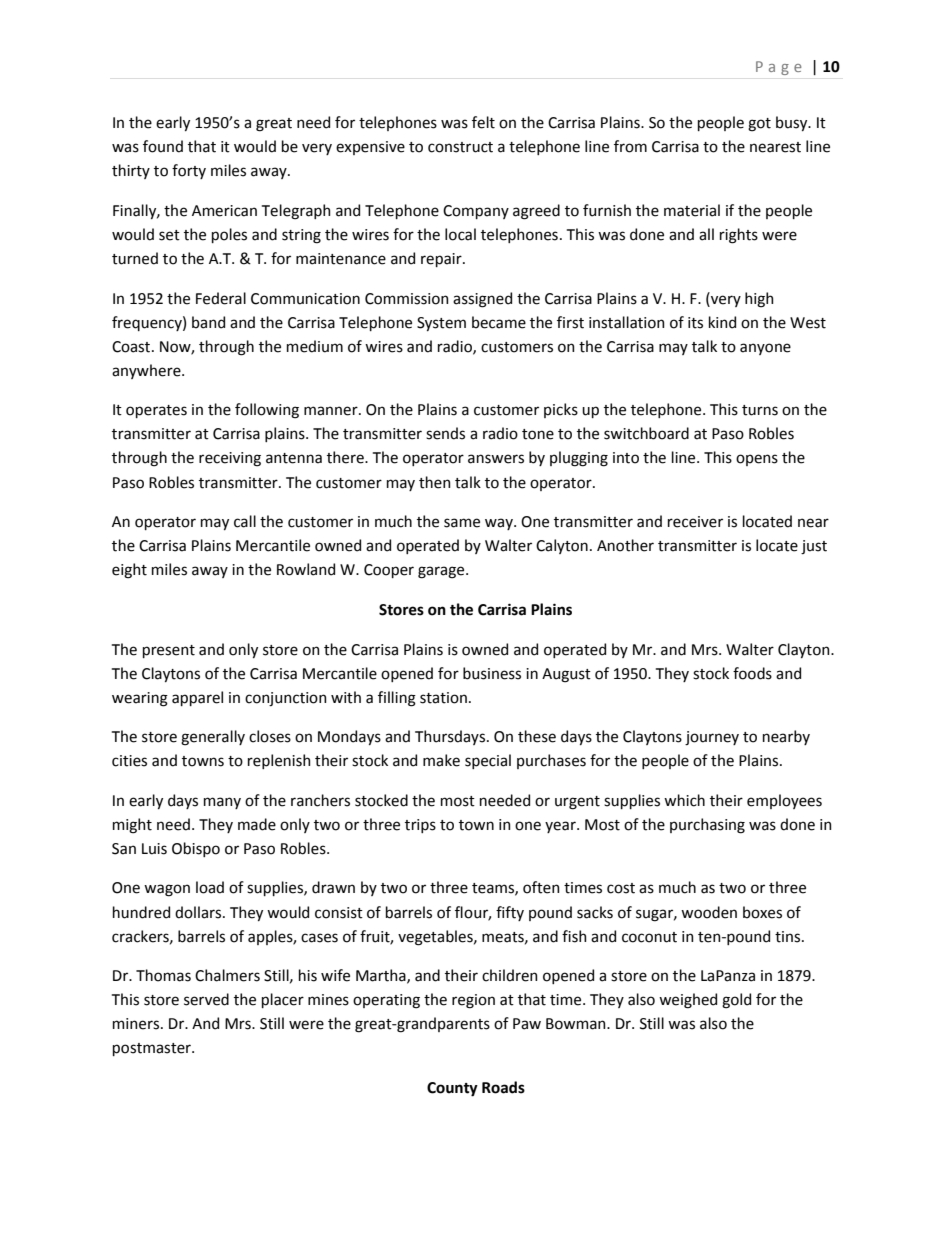 This document has height=1233, width=952. Describe the element at coordinates (460, 147) in the document. I see `construct` at that location.
